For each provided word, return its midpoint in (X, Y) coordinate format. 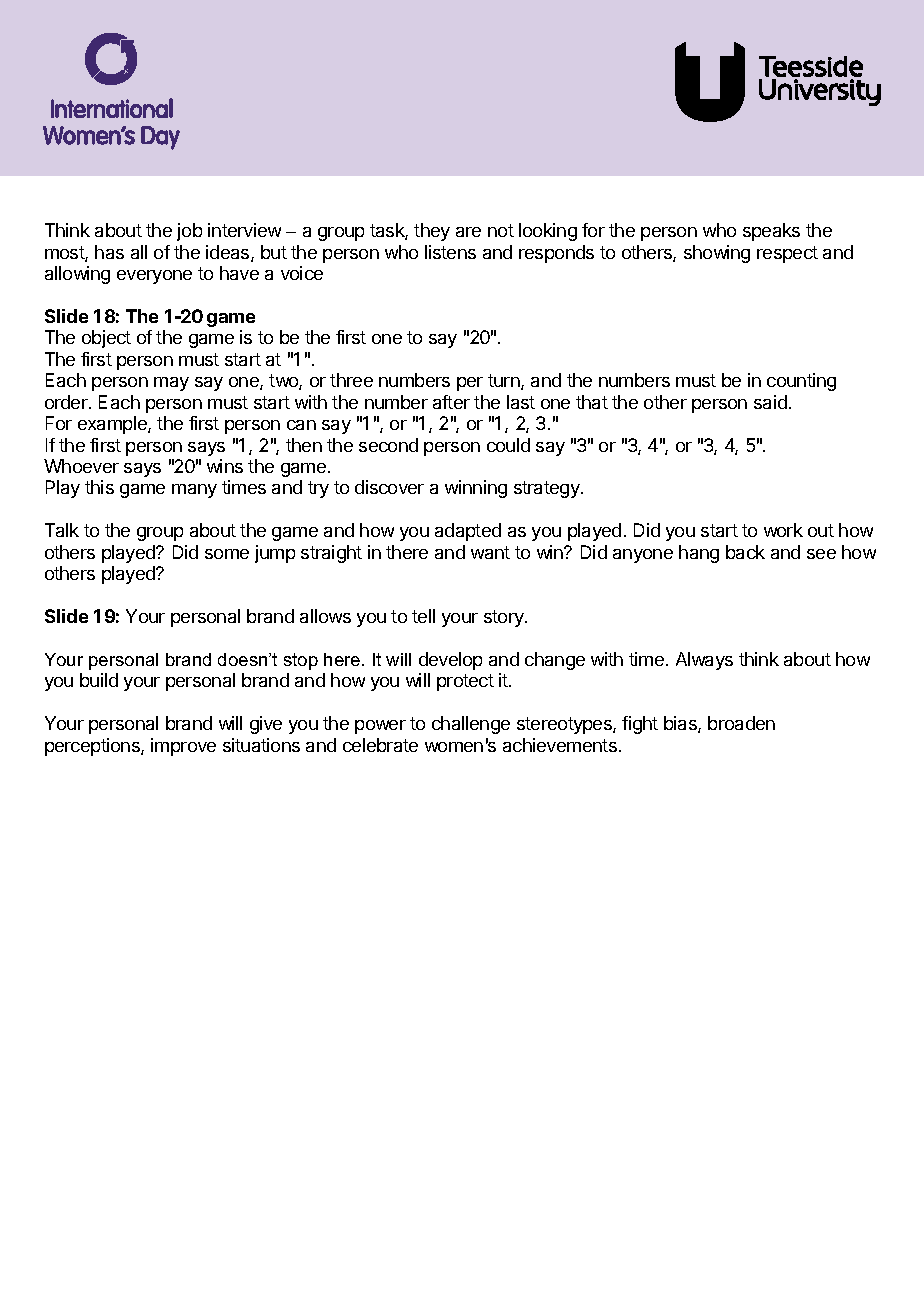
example (113, 425)
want (490, 552)
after (451, 402)
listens (450, 252)
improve (183, 747)
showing (717, 254)
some (227, 554)
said (770, 402)
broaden (741, 723)
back (745, 552)
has (109, 252)
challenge (471, 725)
